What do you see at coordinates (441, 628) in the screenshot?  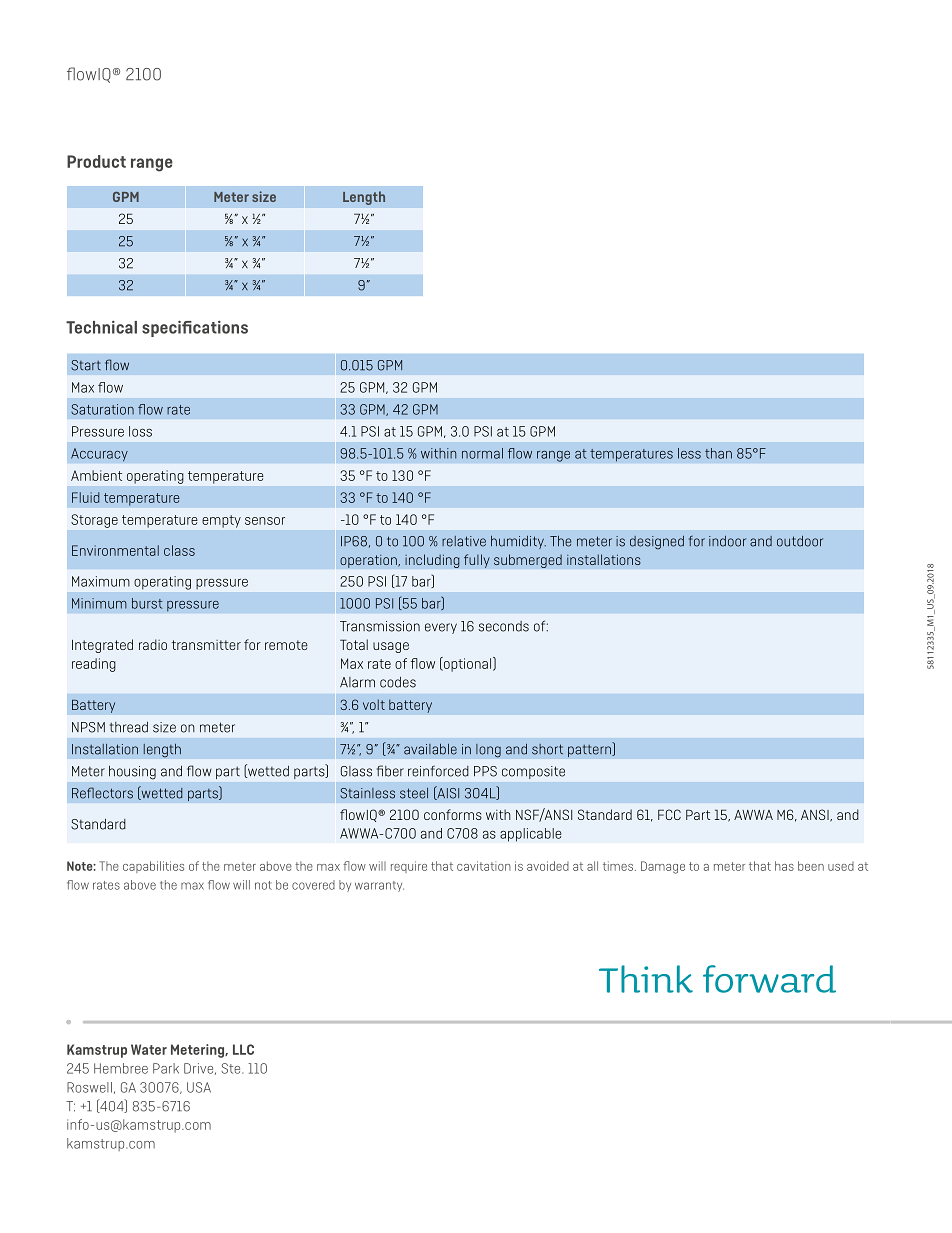 I see `every` at bounding box center [441, 628].
